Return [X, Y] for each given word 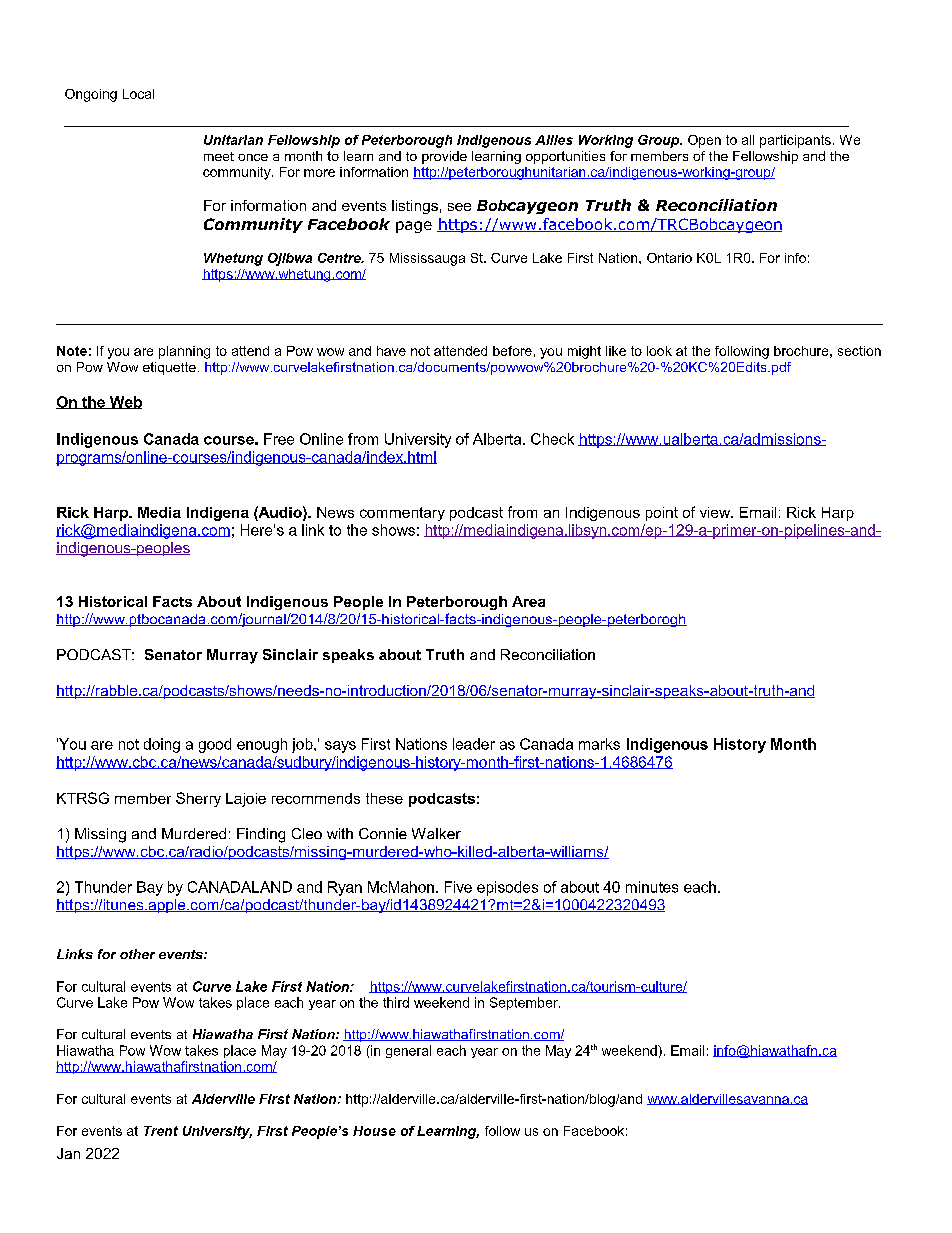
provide [444, 157]
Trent [161, 1131]
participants [795, 141]
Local [138, 94]
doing [162, 745]
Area [528, 601]
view [716, 512]
